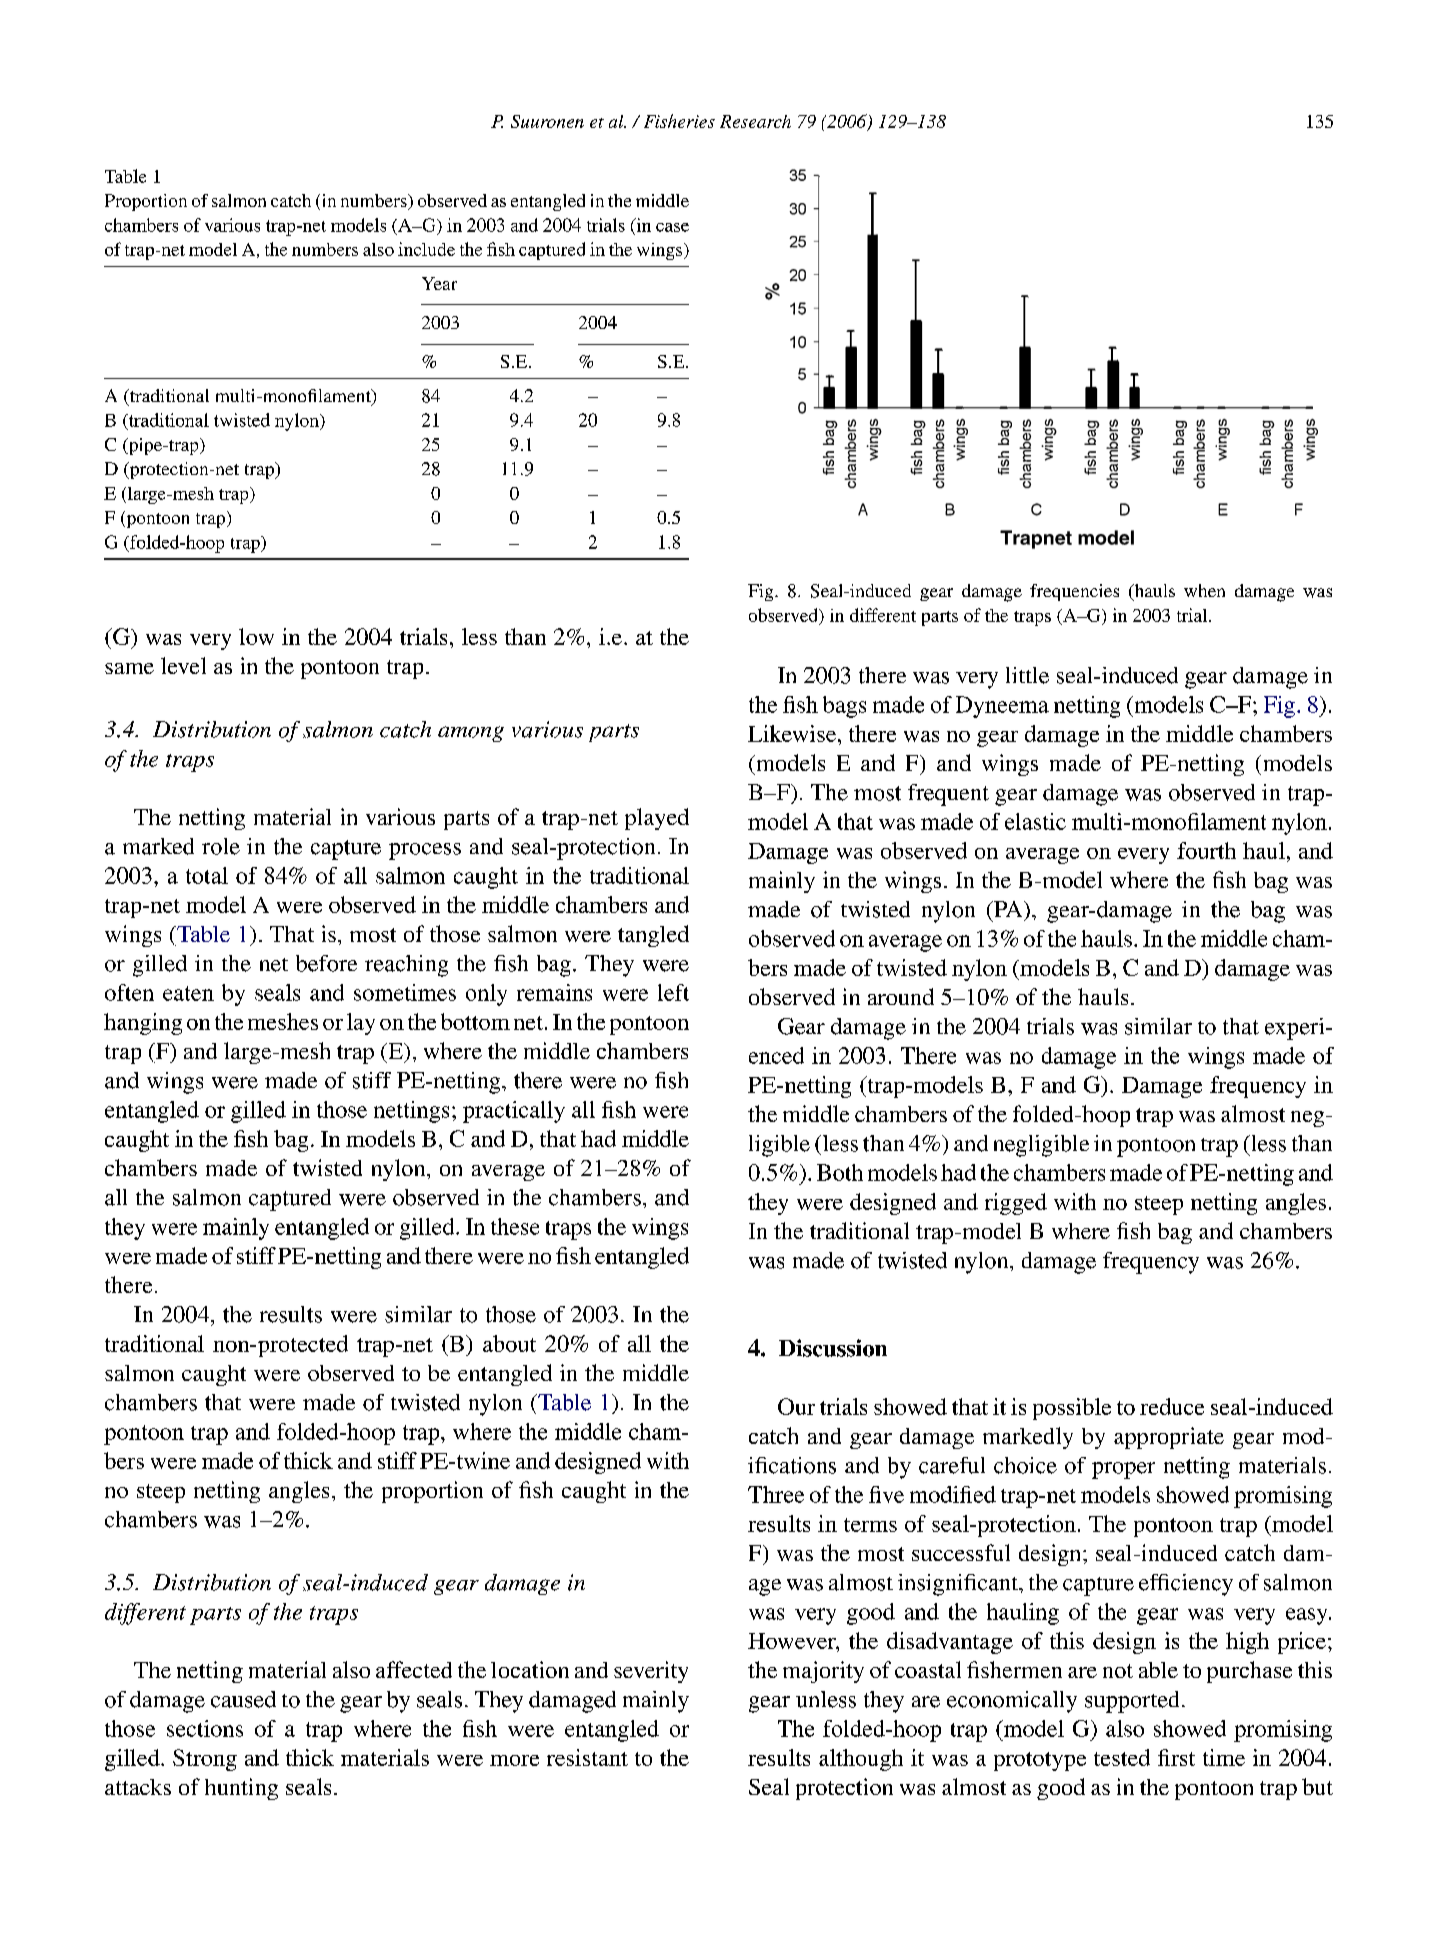  What do you see at coordinates (673, 992) in the page?
I see `left` at bounding box center [673, 992].
